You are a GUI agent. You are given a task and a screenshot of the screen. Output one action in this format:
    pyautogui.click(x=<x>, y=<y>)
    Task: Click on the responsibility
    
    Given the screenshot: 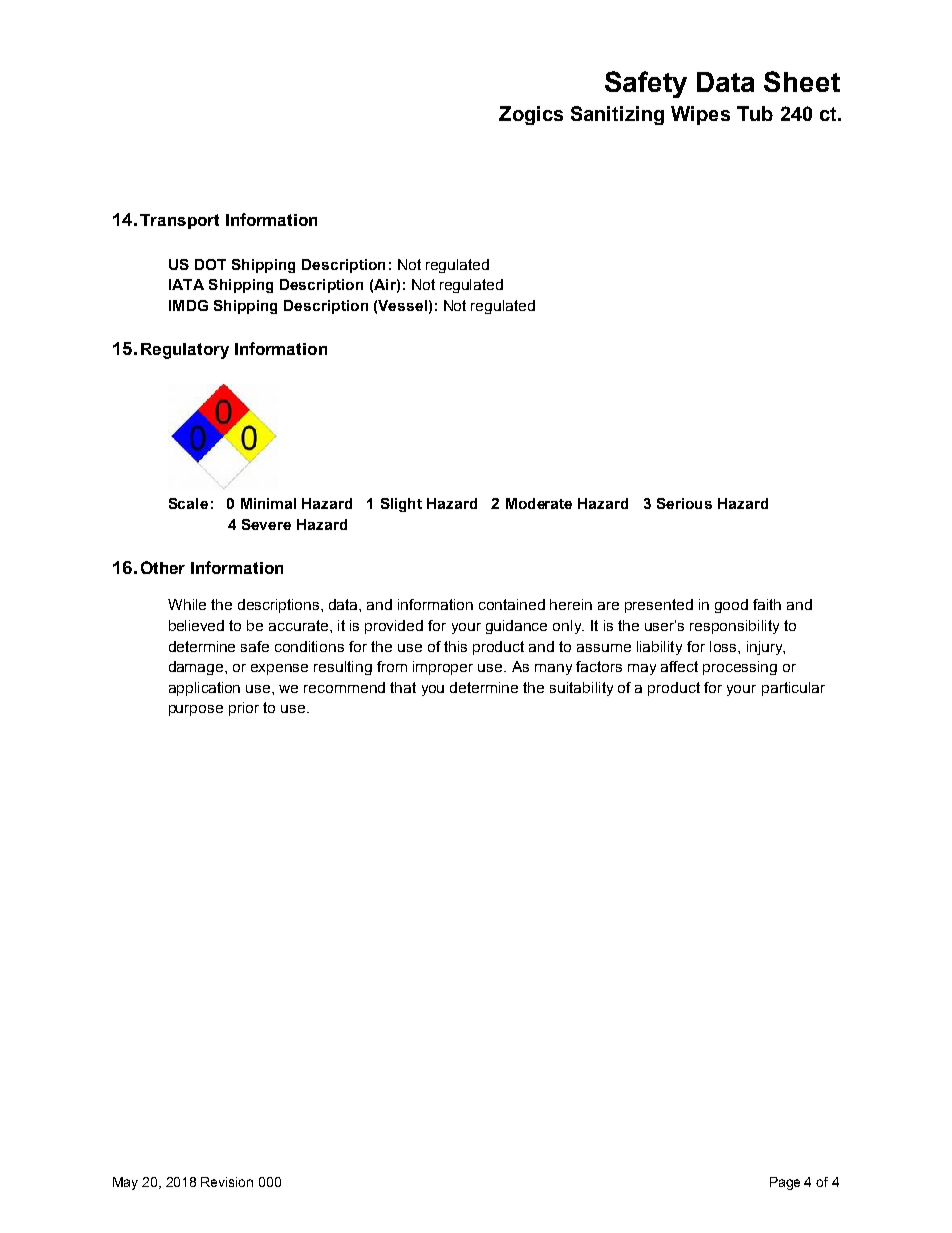 What is the action you would take?
    pyautogui.click(x=734, y=627)
